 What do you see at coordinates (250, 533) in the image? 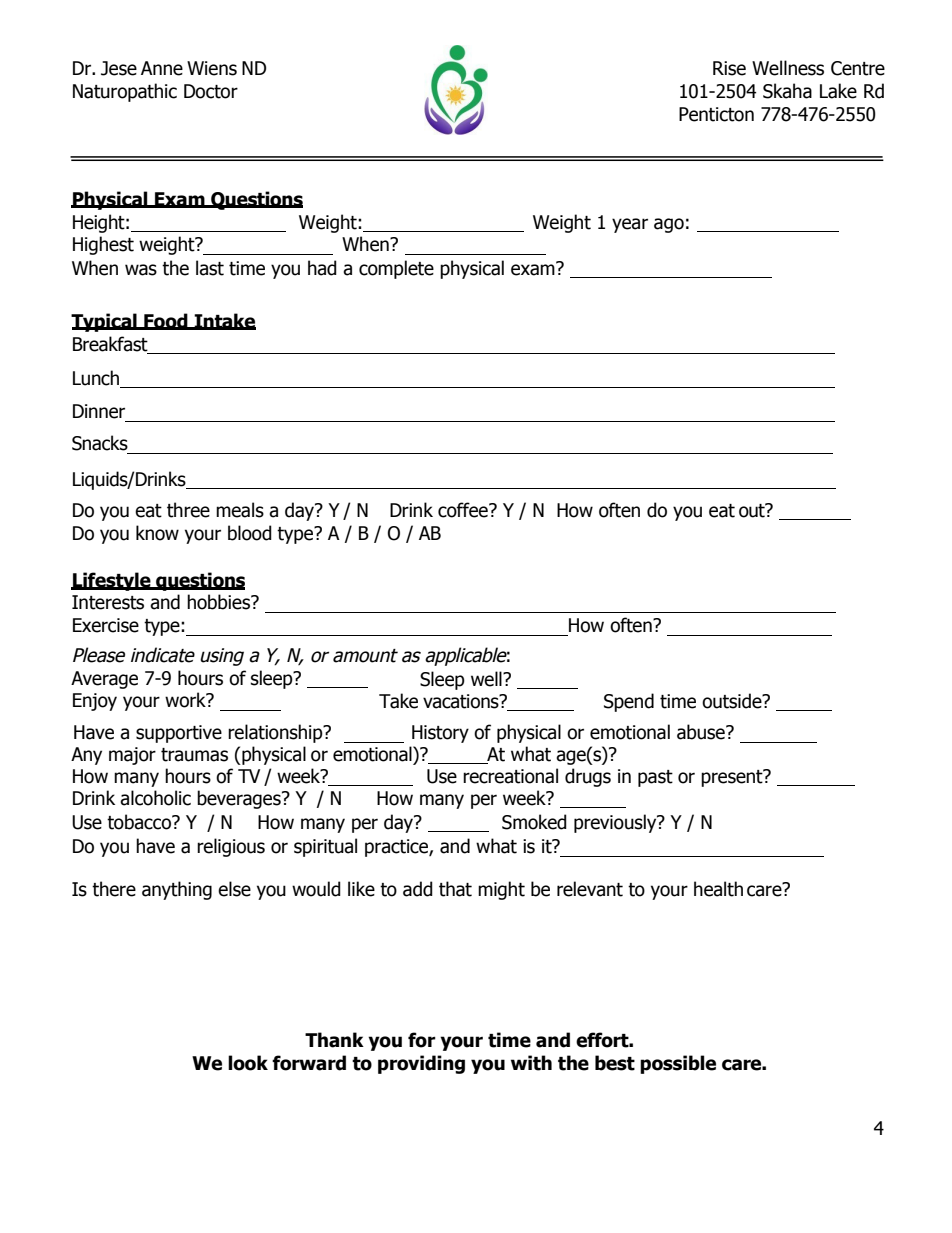
I see `blood` at bounding box center [250, 533].
